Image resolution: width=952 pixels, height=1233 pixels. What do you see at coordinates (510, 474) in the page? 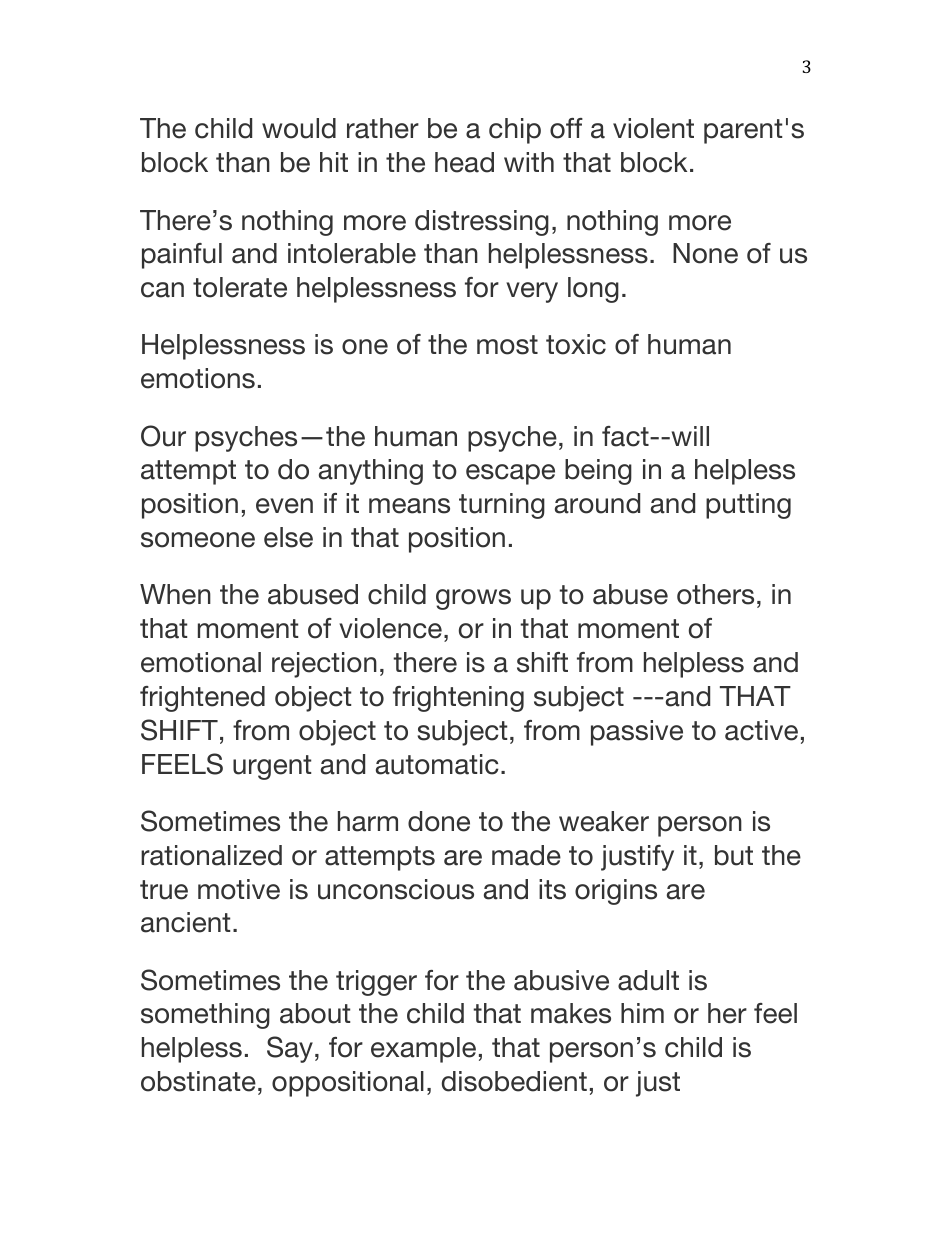
I see `escape` at bounding box center [510, 474].
